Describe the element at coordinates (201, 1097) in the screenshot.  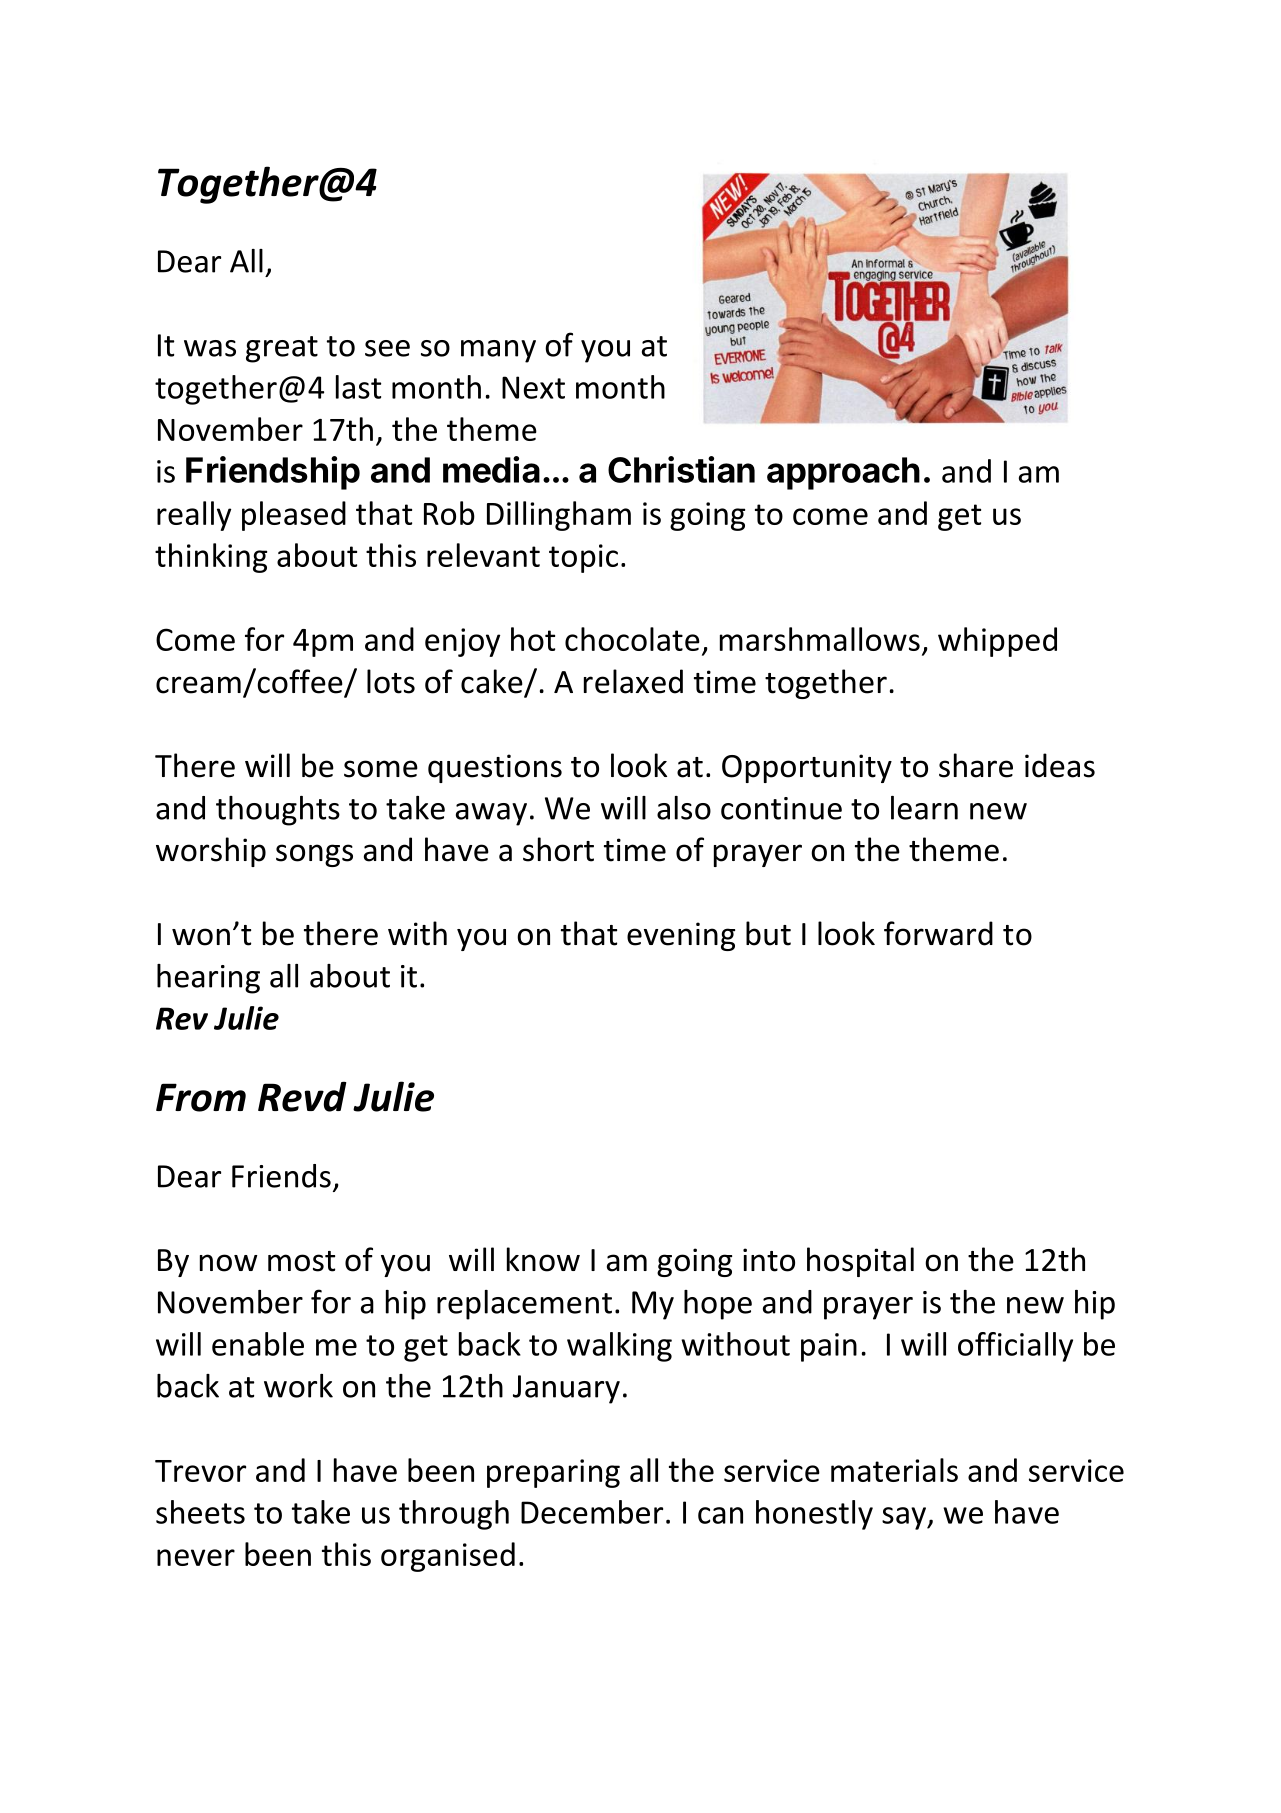
I see `From` at that location.
